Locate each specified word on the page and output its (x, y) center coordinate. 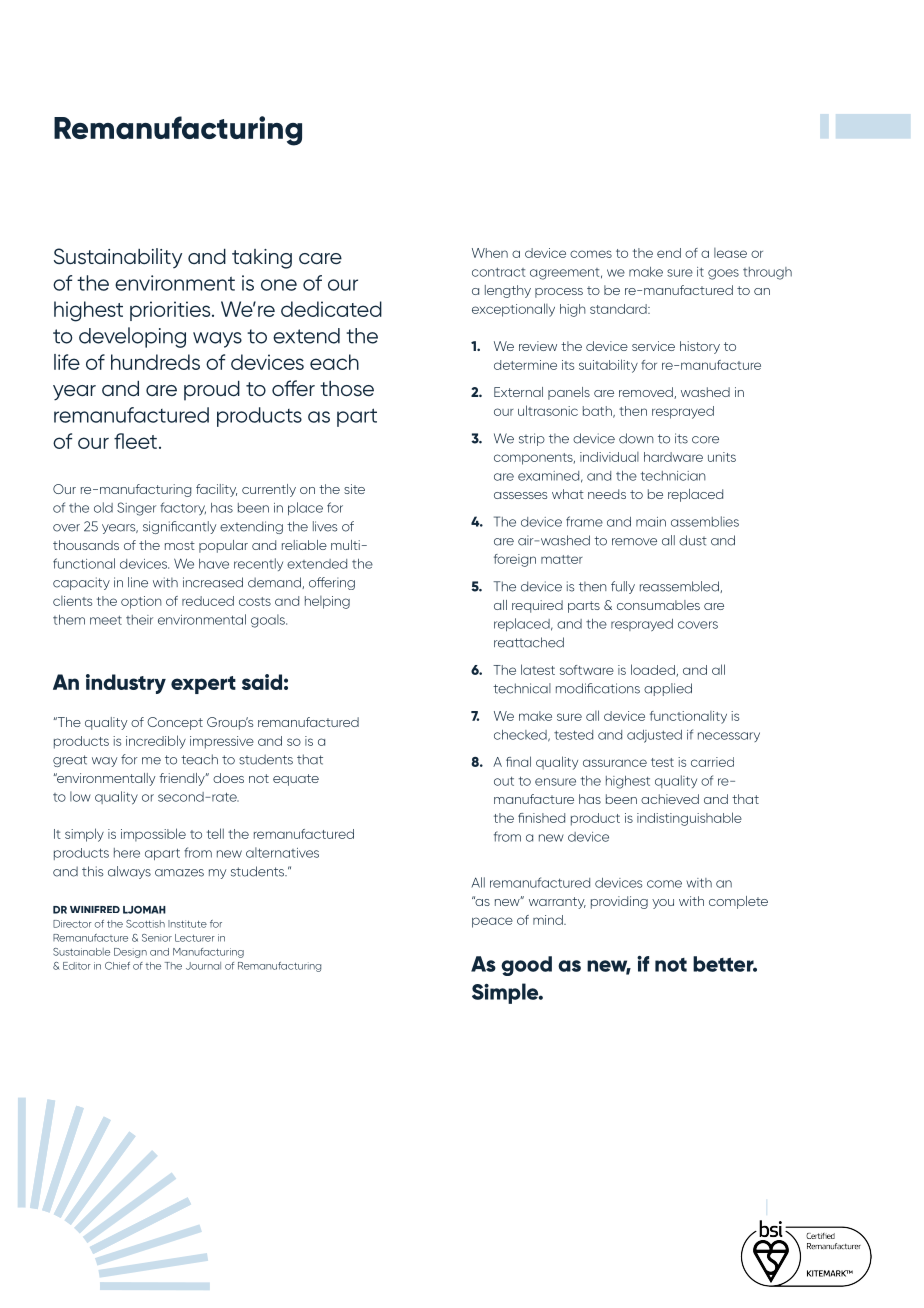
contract (498, 272)
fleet (135, 441)
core (705, 440)
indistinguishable (689, 819)
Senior (157, 938)
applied (668, 689)
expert (203, 685)
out (504, 781)
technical (522, 688)
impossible (153, 835)
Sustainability (118, 258)
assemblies (705, 521)
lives (325, 526)
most (180, 545)
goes (723, 274)
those (347, 388)
